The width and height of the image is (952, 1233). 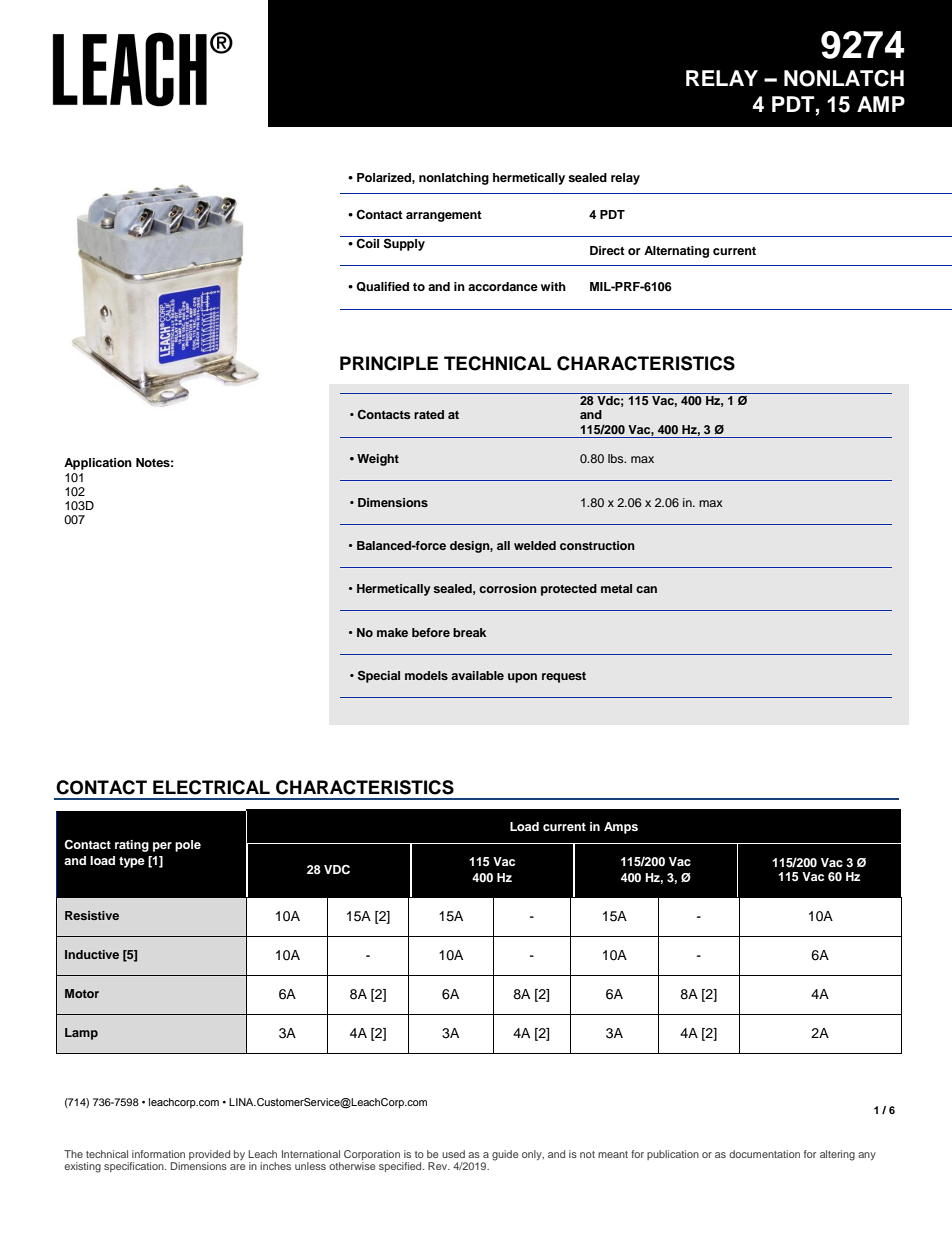 What do you see at coordinates (367, 244) in the image?
I see `Coil` at bounding box center [367, 244].
